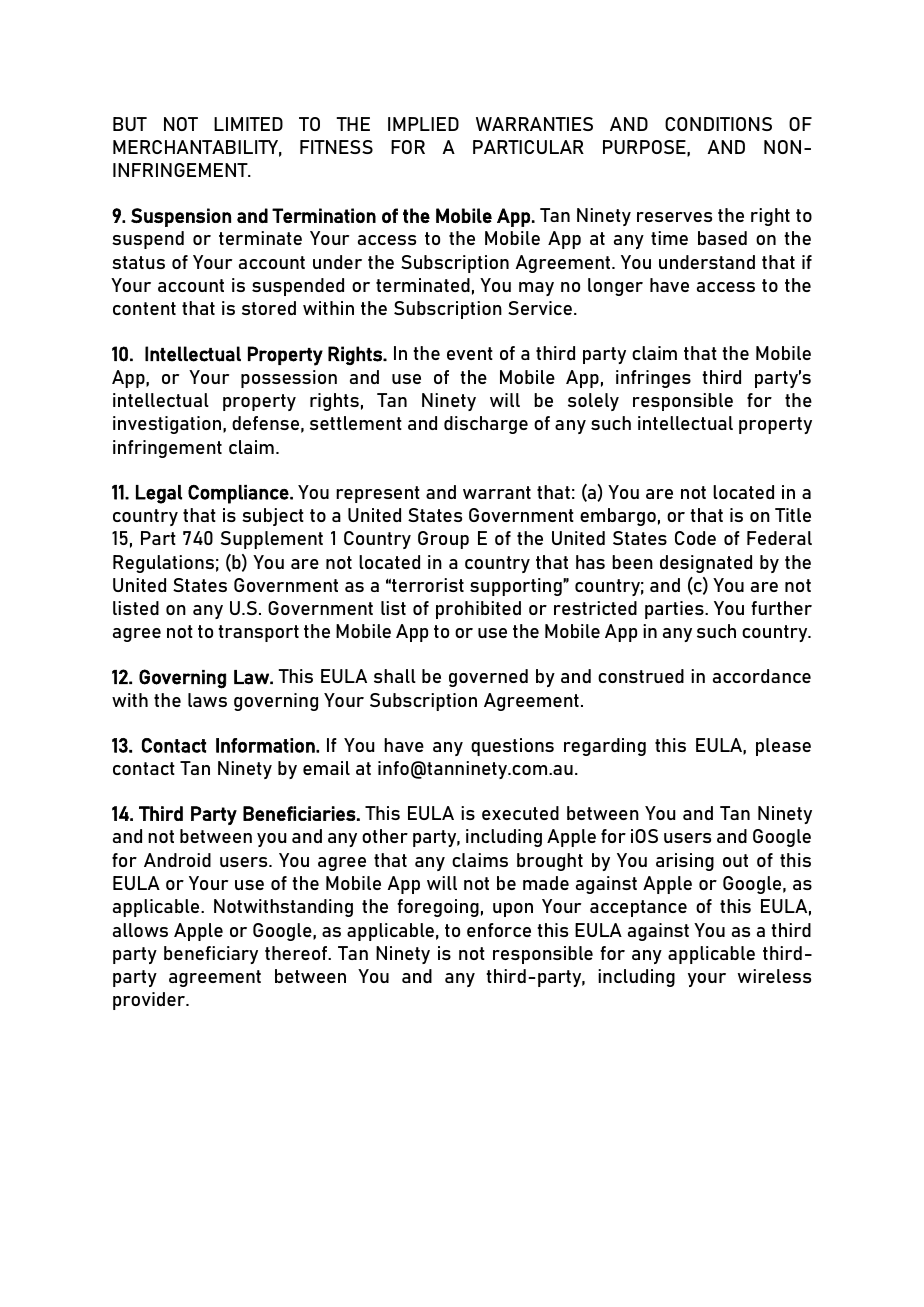  I want to click on event, so click(470, 353).
